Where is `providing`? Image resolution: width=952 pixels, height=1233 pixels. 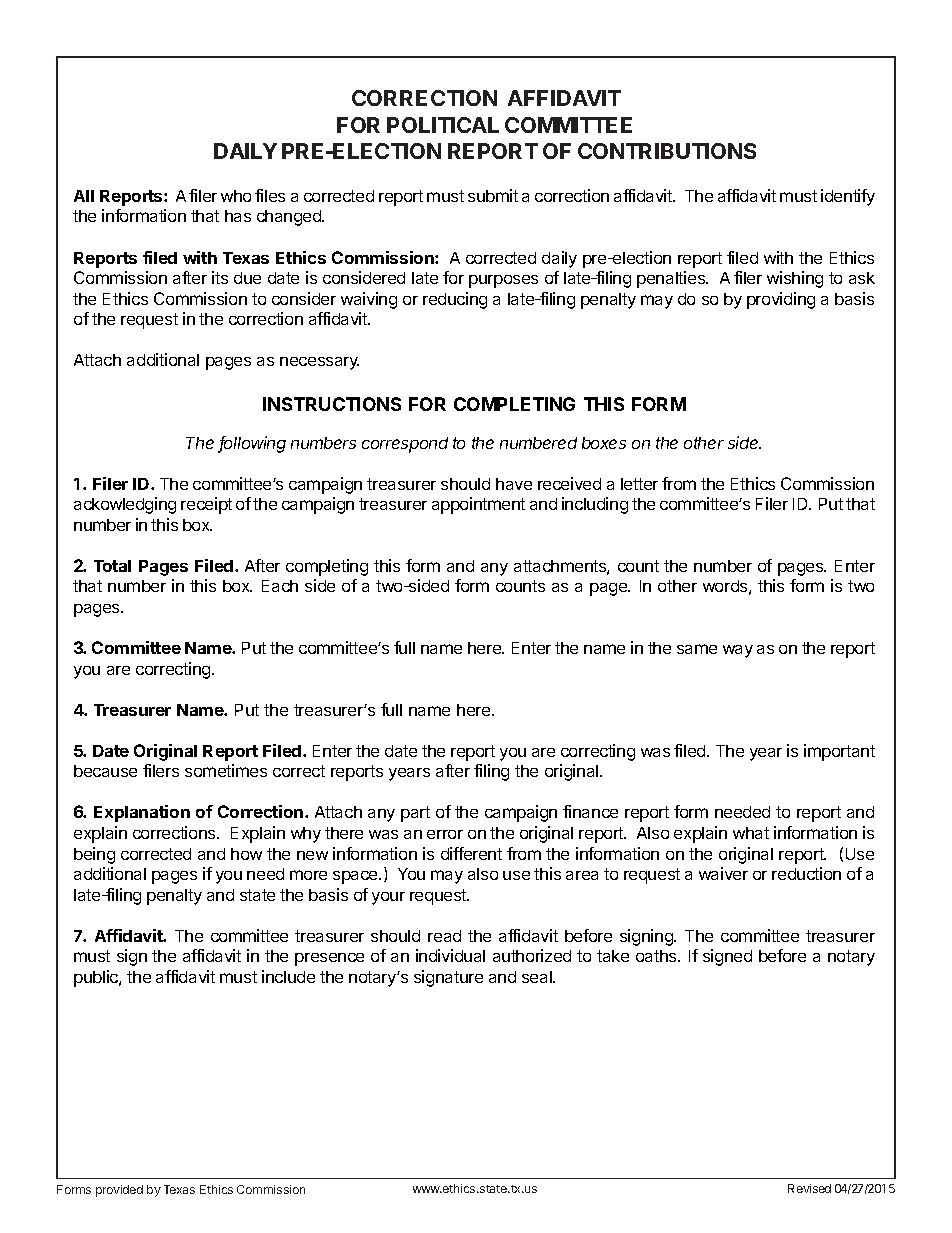 providing is located at coordinates (781, 300).
